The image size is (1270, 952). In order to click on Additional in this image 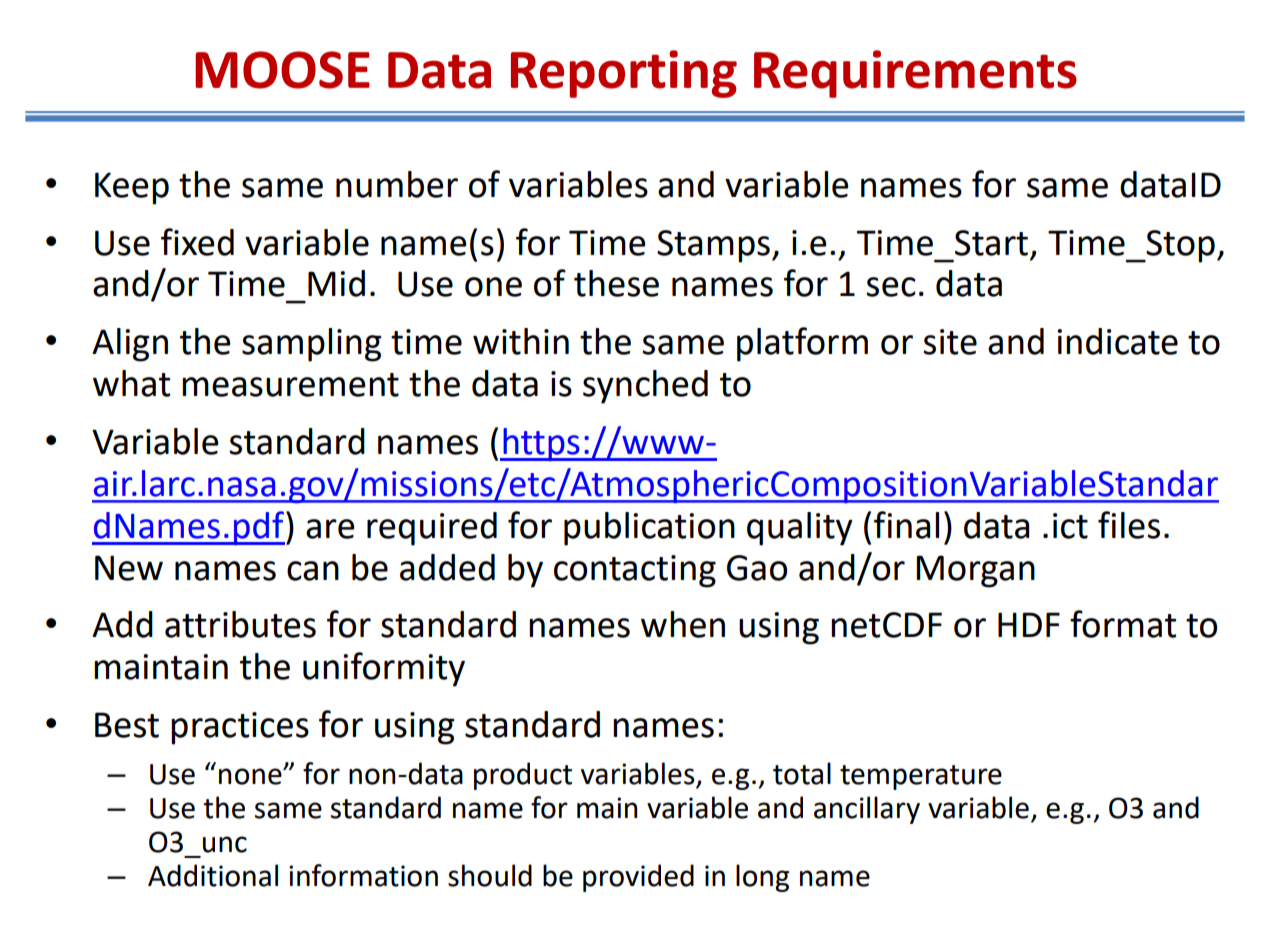, I will do `click(213, 875)`.
